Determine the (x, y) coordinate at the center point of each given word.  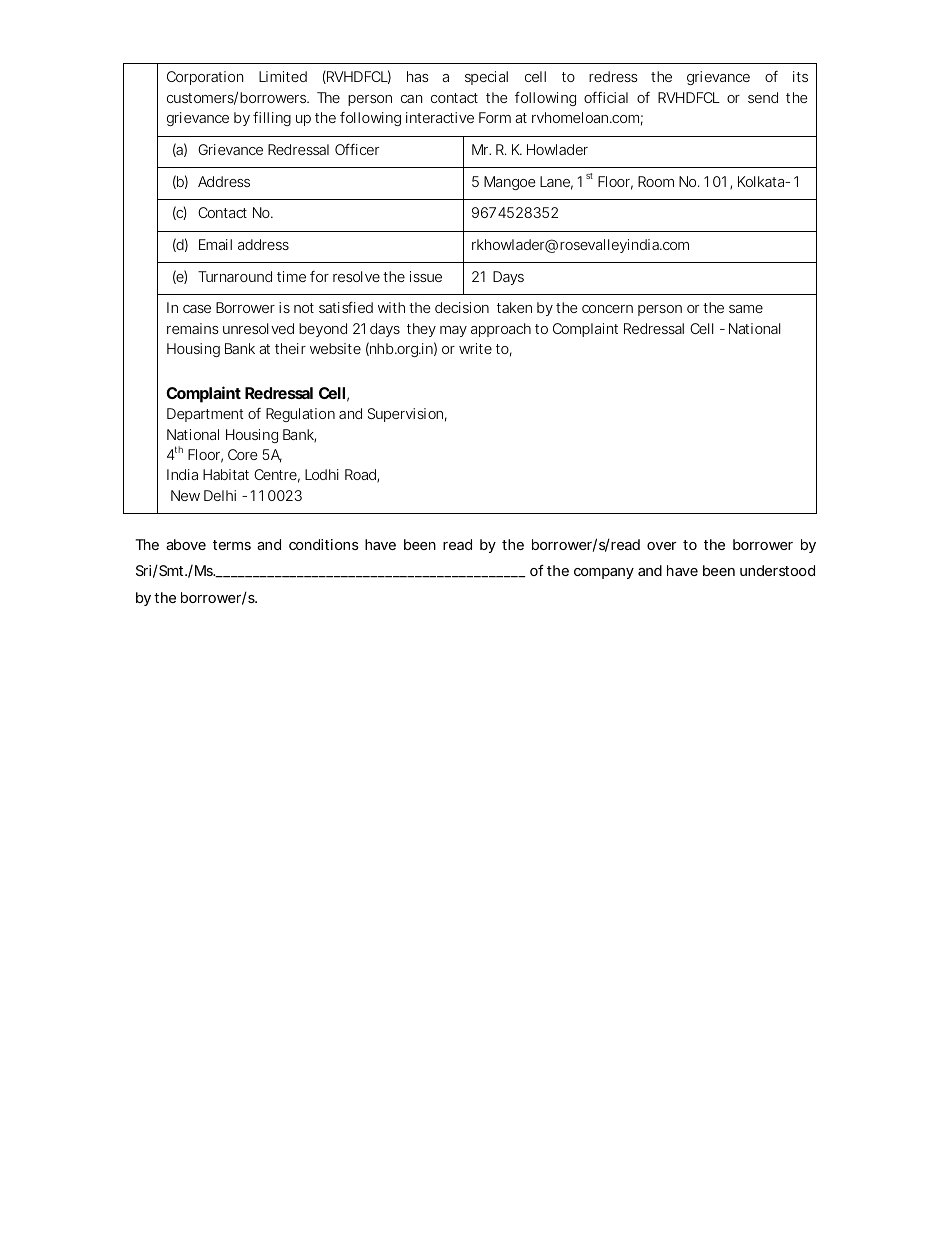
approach (501, 330)
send (763, 97)
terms (232, 545)
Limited (283, 76)
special (486, 78)
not (304, 308)
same (746, 309)
